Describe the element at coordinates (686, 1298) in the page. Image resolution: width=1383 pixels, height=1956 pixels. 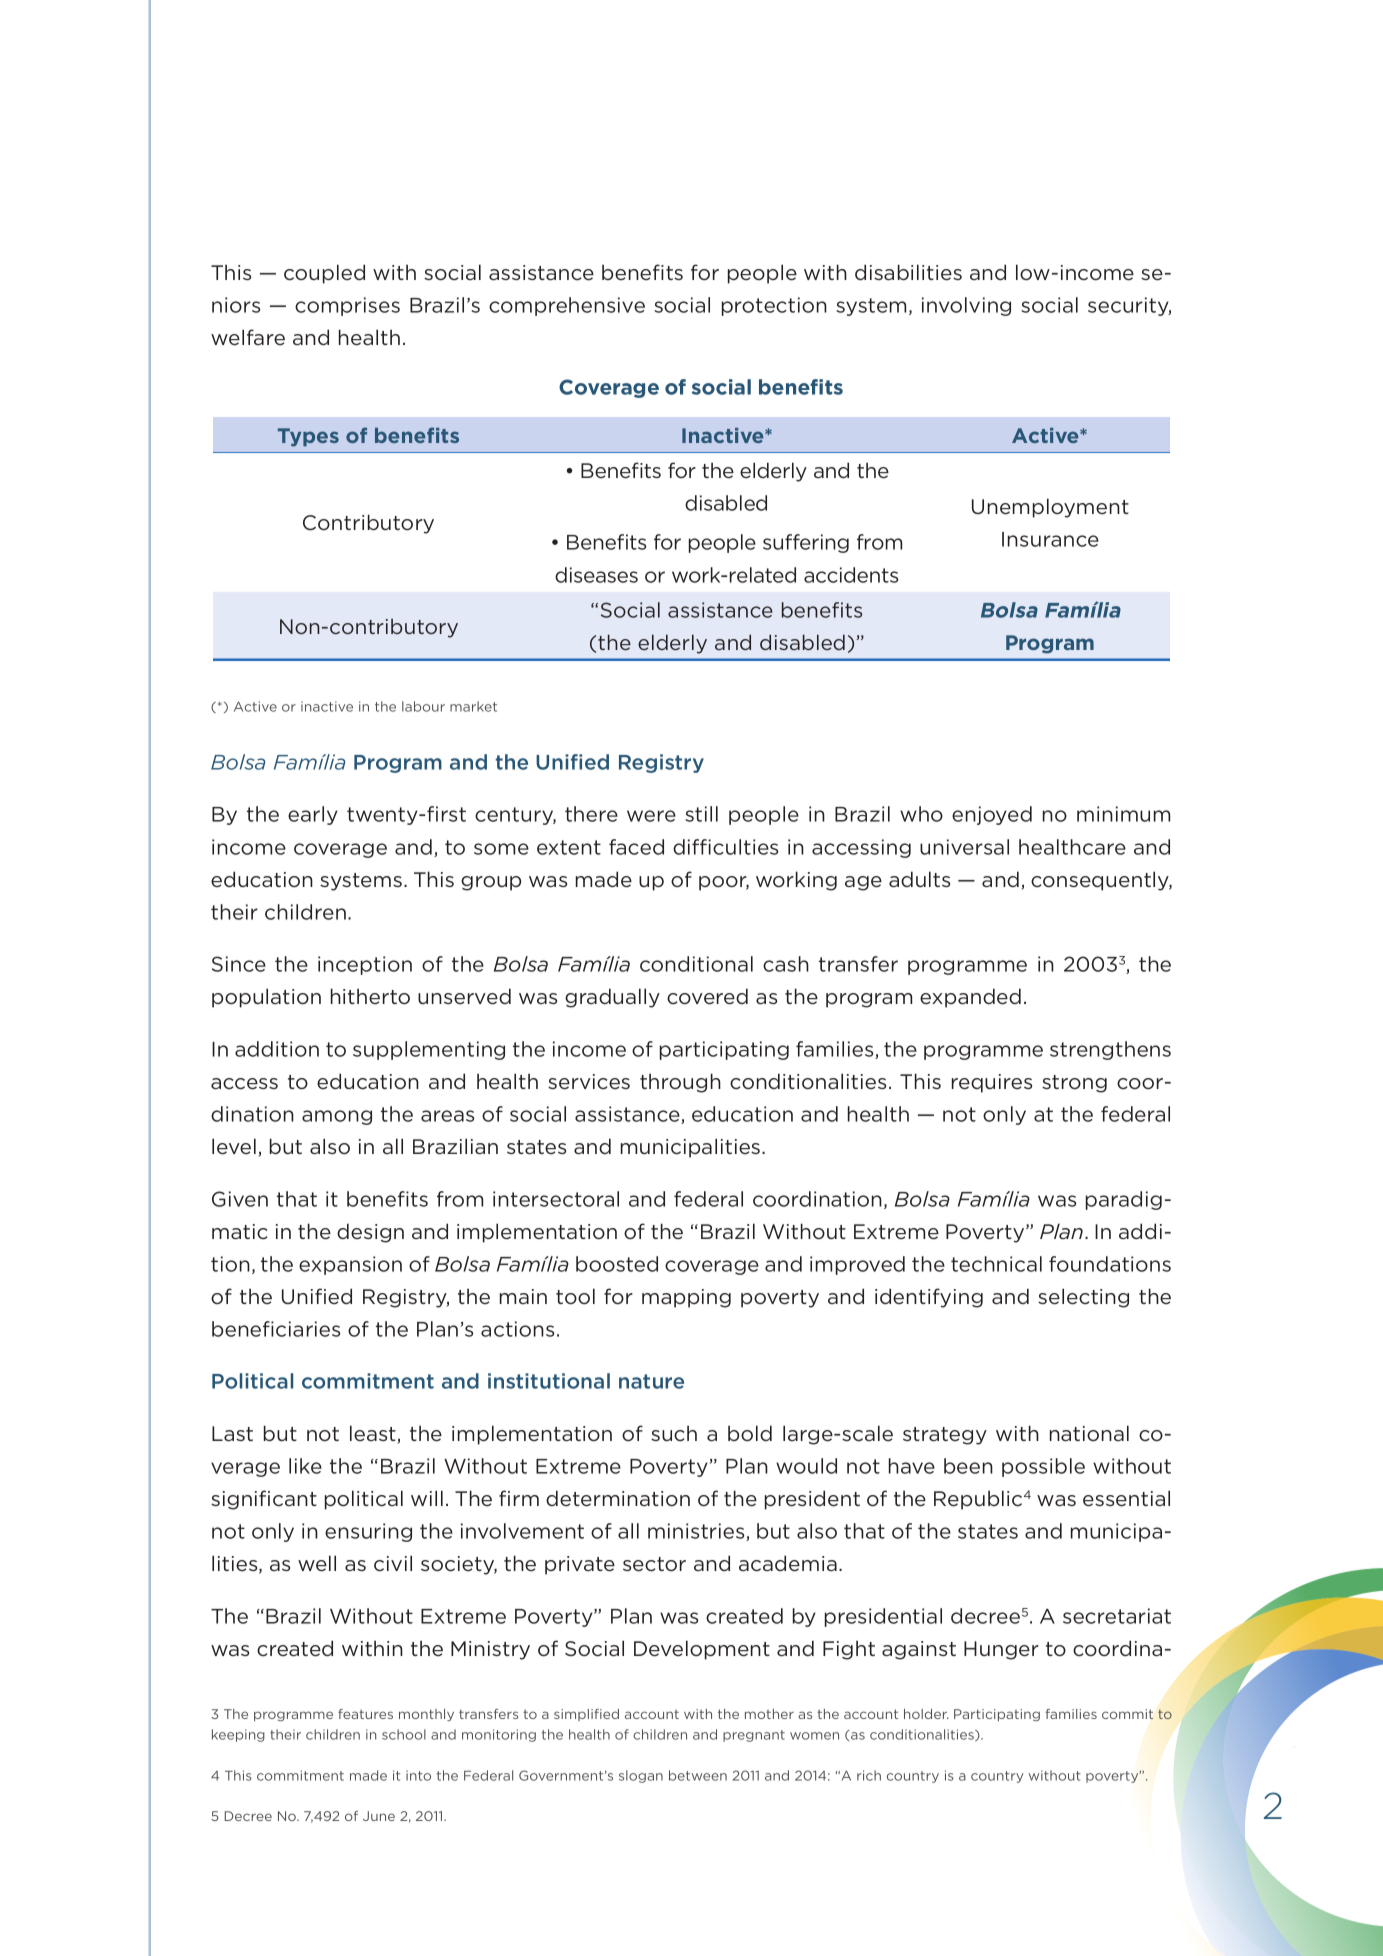
I see `mapping` at that location.
